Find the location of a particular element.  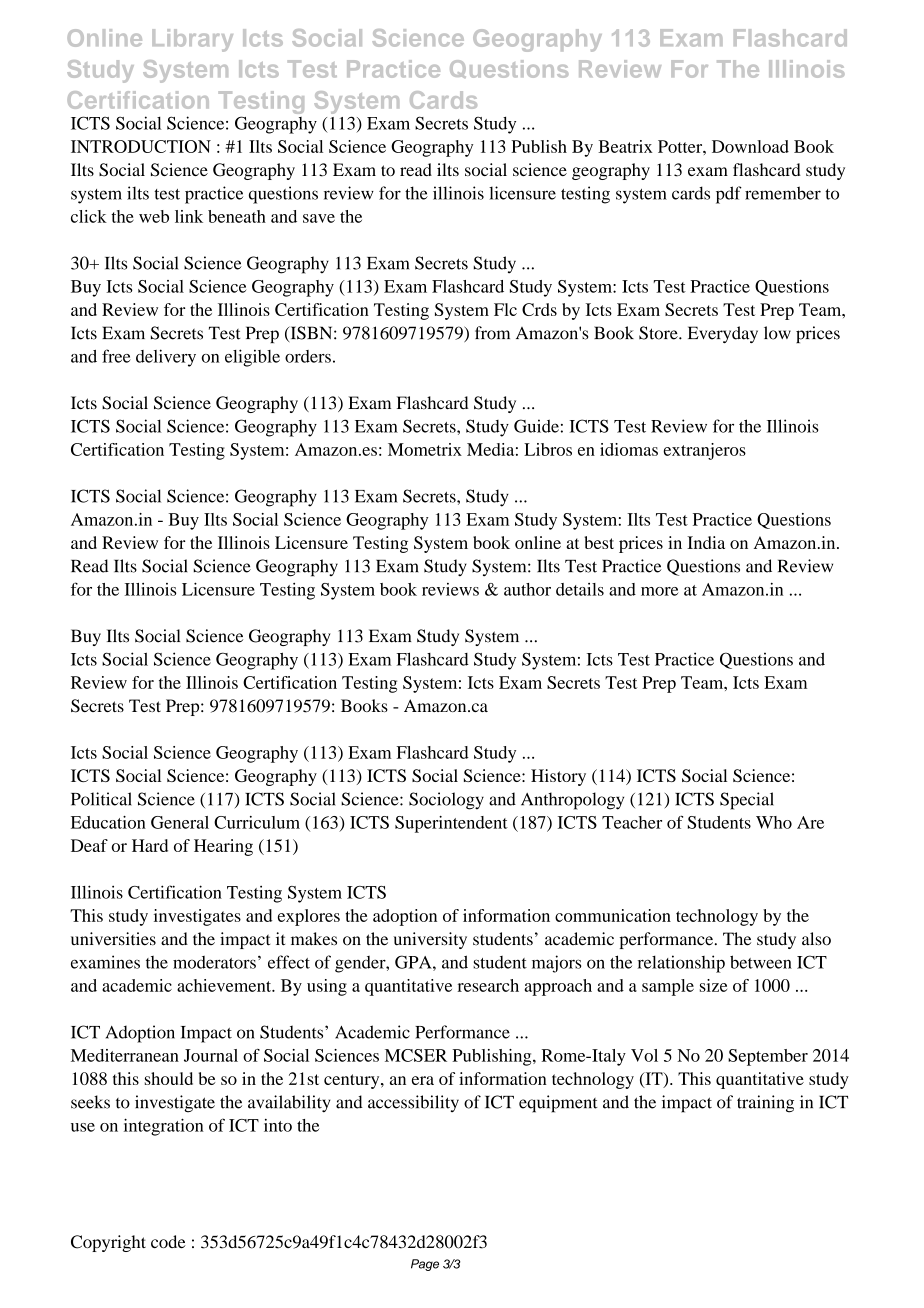

more is located at coordinates (659, 591).
